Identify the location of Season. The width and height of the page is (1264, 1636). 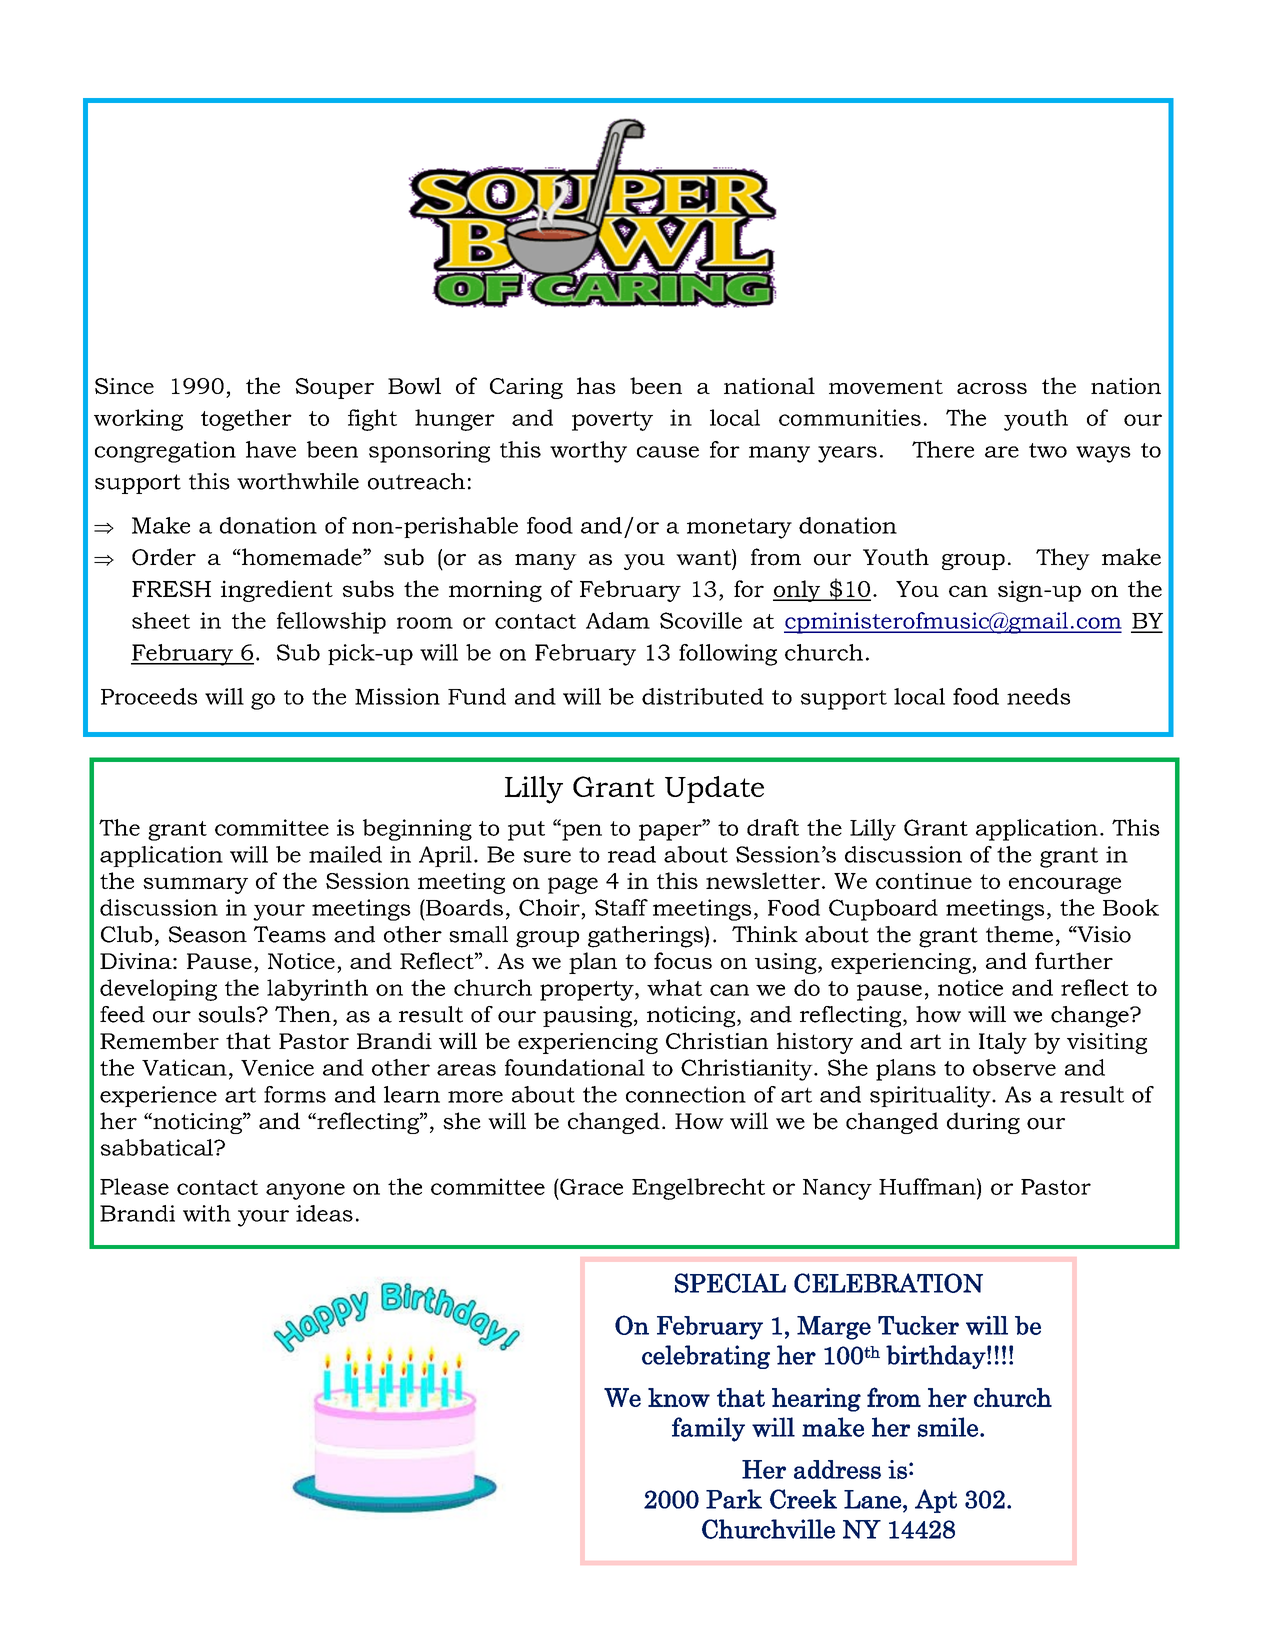
(208, 934).
